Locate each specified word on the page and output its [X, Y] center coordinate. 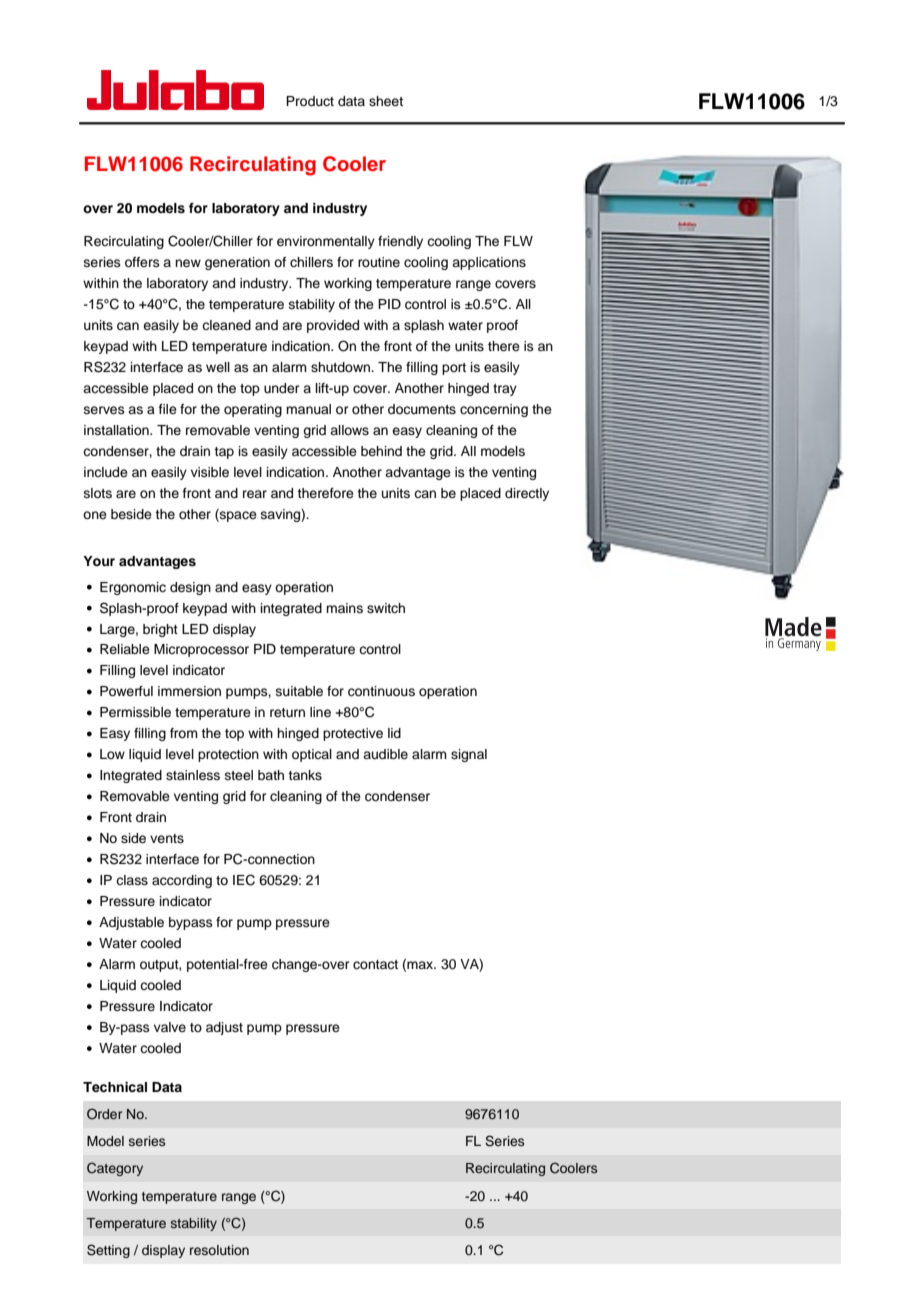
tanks [305, 775]
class [132, 880]
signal [469, 755]
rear [255, 494]
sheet [386, 101]
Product [310, 101]
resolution [219, 1250]
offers [142, 262]
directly [527, 494]
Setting [108, 1251]
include [106, 472]
